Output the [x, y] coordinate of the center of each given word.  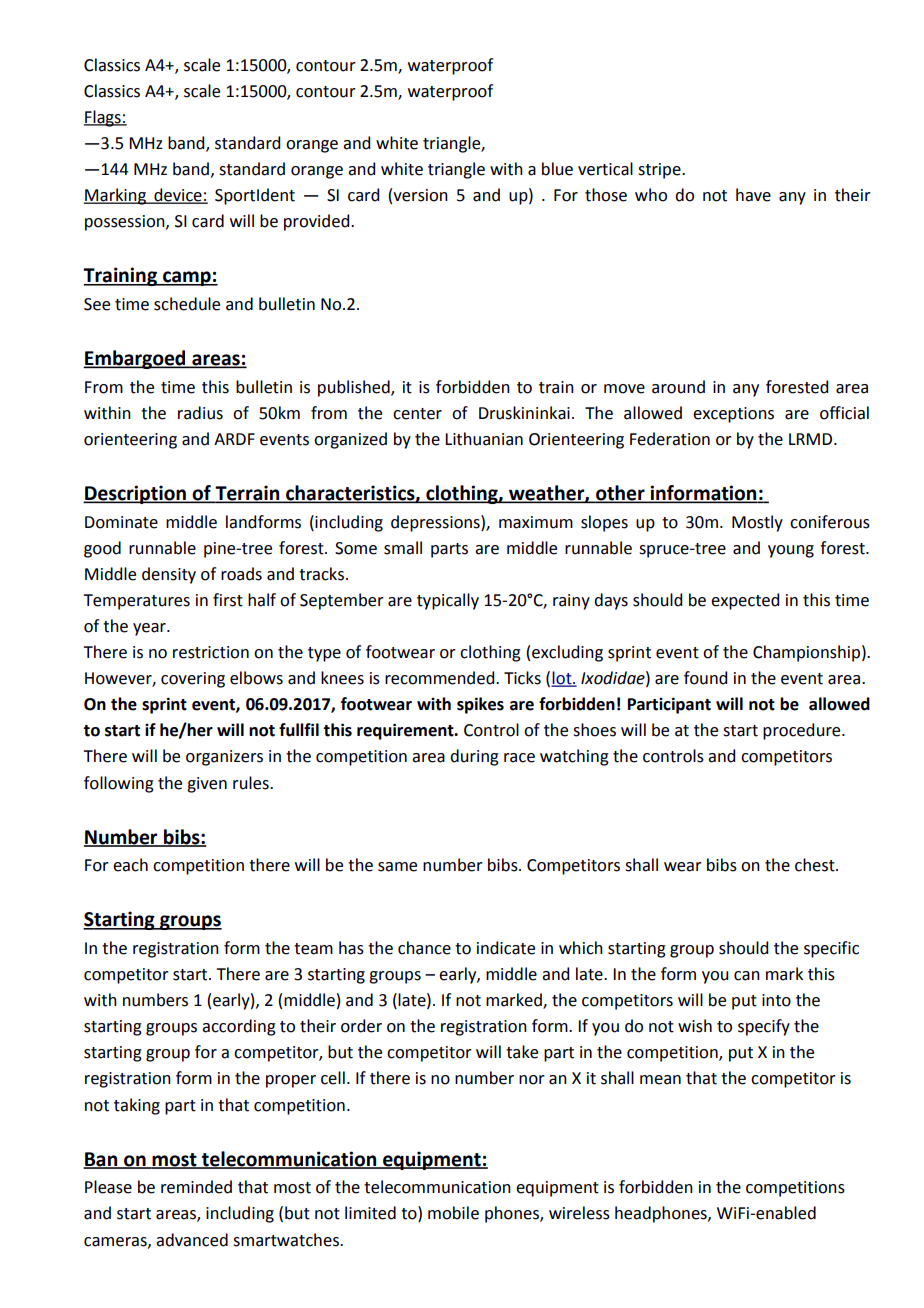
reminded [196, 1187]
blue [557, 169]
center [417, 414]
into [776, 1000]
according [239, 1027]
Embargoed [136, 359]
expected [745, 601]
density [169, 575]
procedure [803, 731]
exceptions [733, 415]
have [753, 195]
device [178, 196]
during [474, 757]
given [207, 785]
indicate [506, 948]
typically [448, 601]
